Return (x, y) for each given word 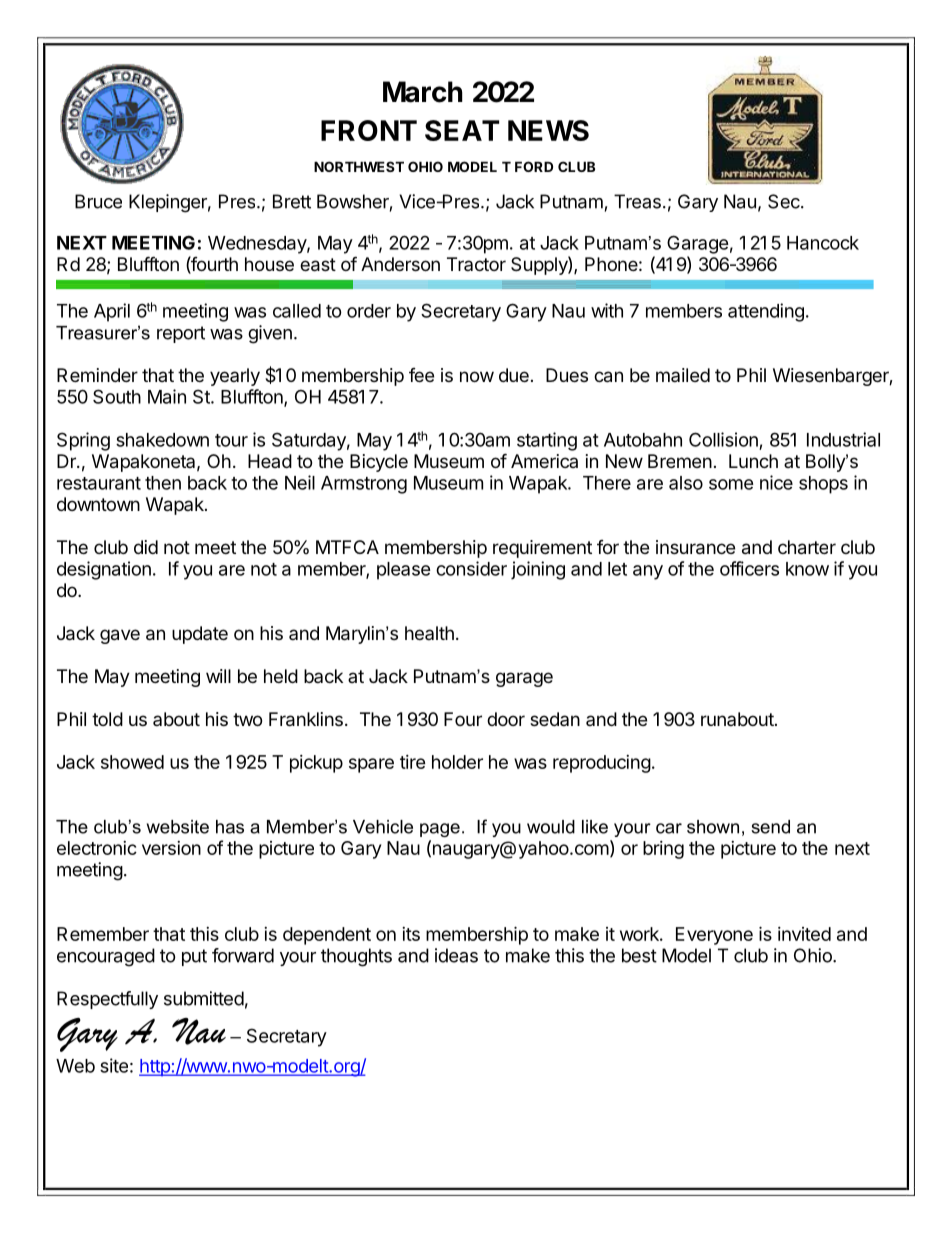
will (218, 676)
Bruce (98, 201)
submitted (204, 998)
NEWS (548, 130)
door (506, 719)
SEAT (462, 130)
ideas (456, 955)
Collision (723, 439)
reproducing (602, 764)
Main (167, 396)
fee (421, 375)
